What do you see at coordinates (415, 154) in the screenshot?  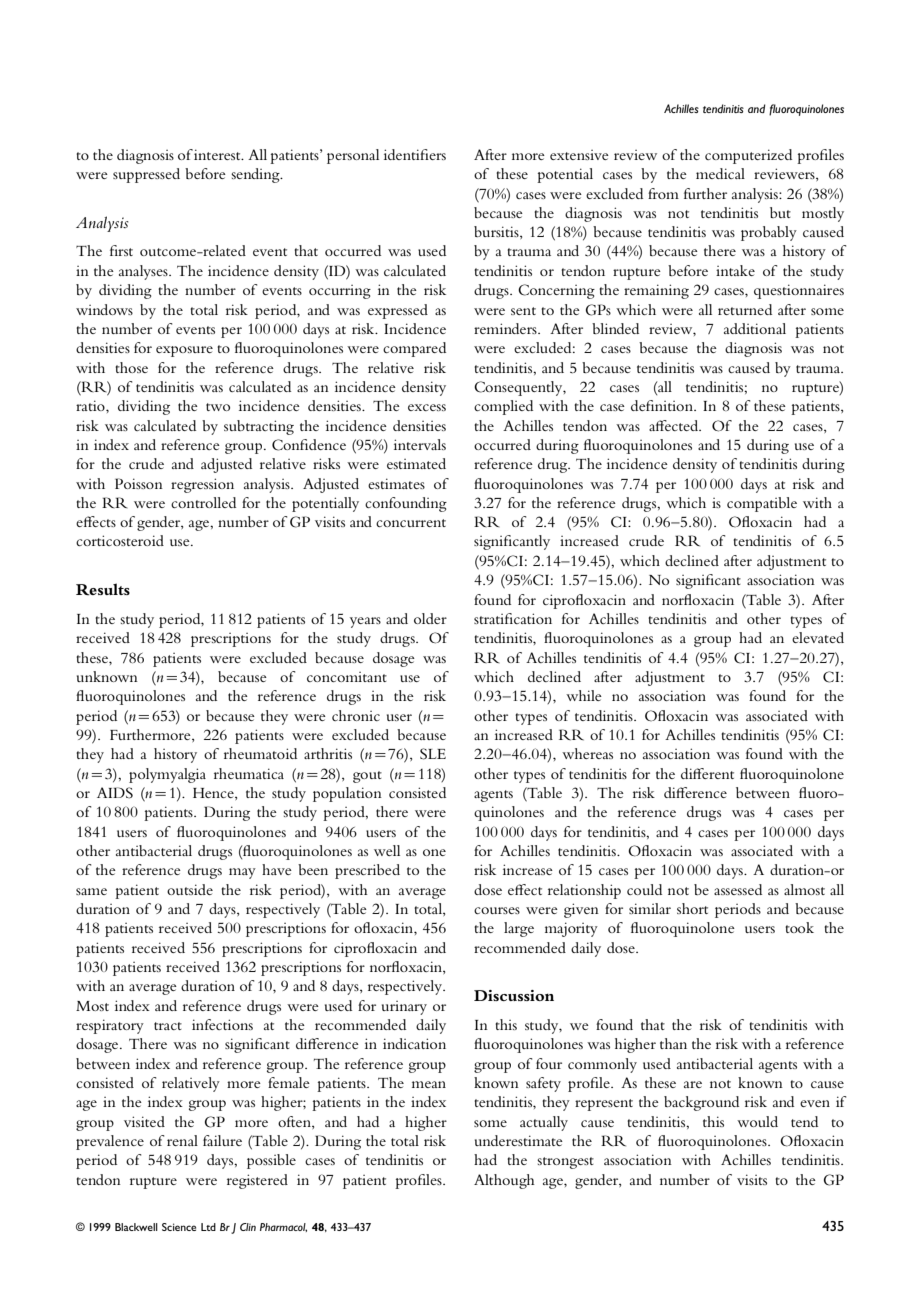 I see `identifiers` at bounding box center [415, 154].
